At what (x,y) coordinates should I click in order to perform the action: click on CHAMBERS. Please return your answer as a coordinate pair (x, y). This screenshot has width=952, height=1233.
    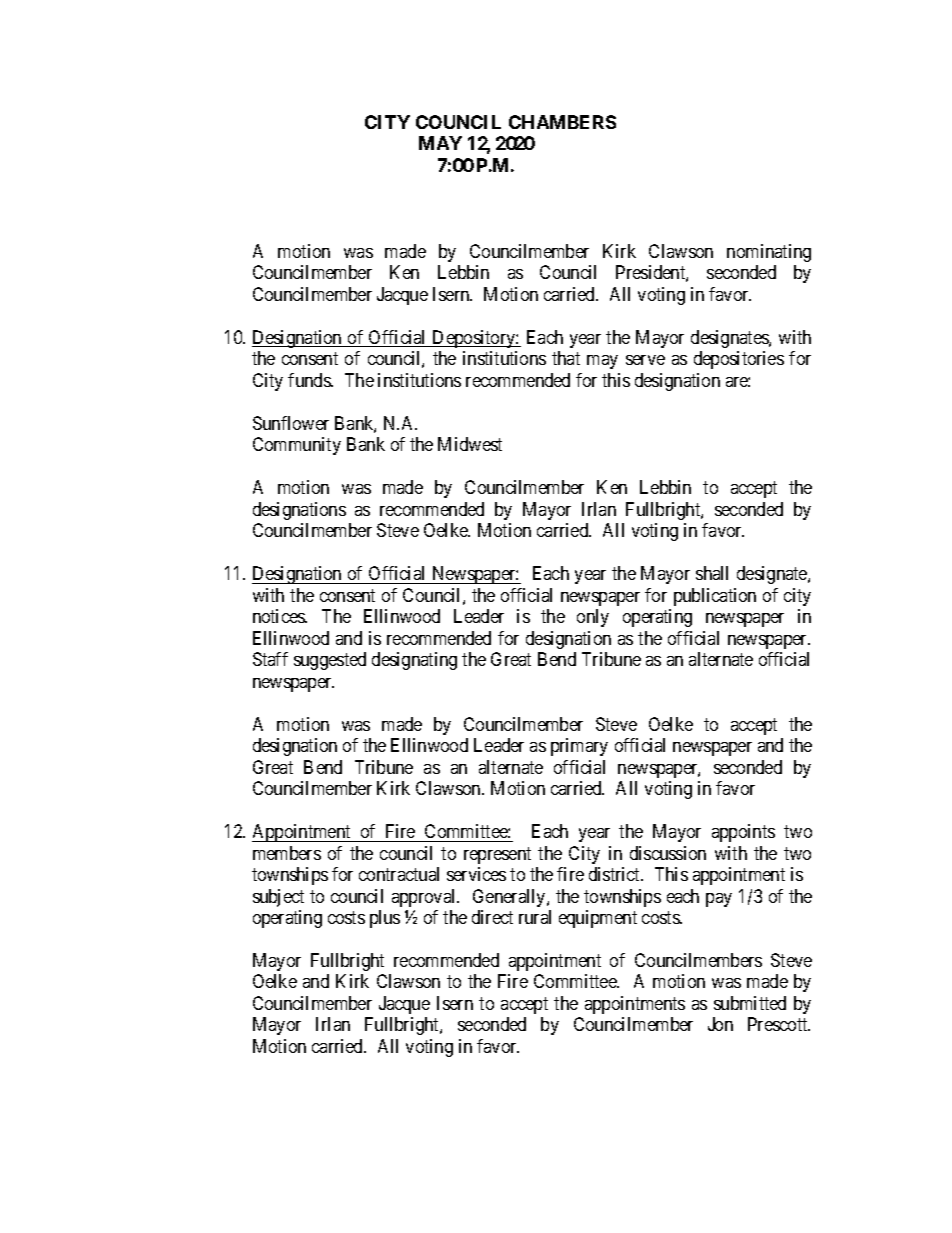
    Looking at the image, I should click on (562, 122).
